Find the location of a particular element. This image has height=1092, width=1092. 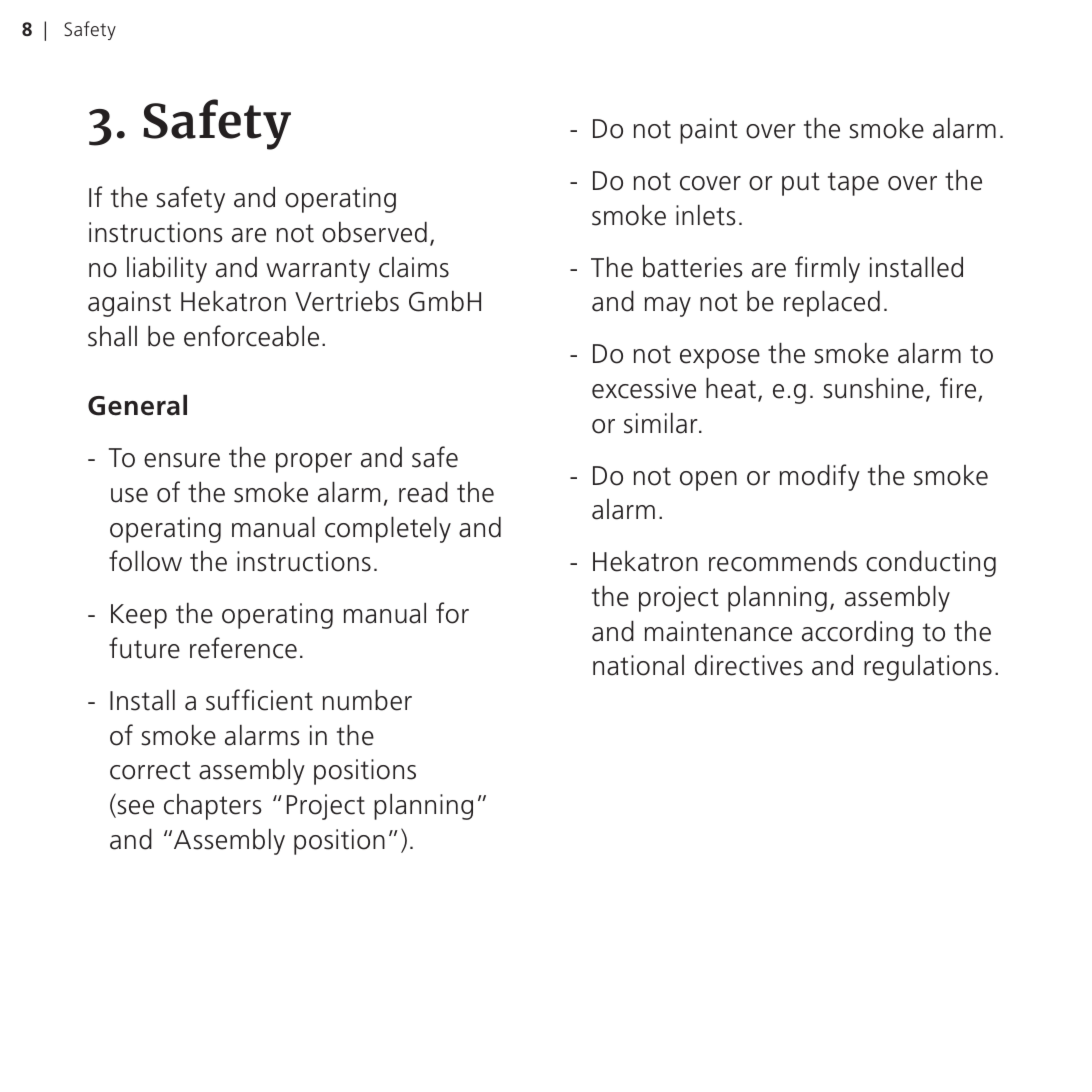

regulations is located at coordinates (928, 668).
